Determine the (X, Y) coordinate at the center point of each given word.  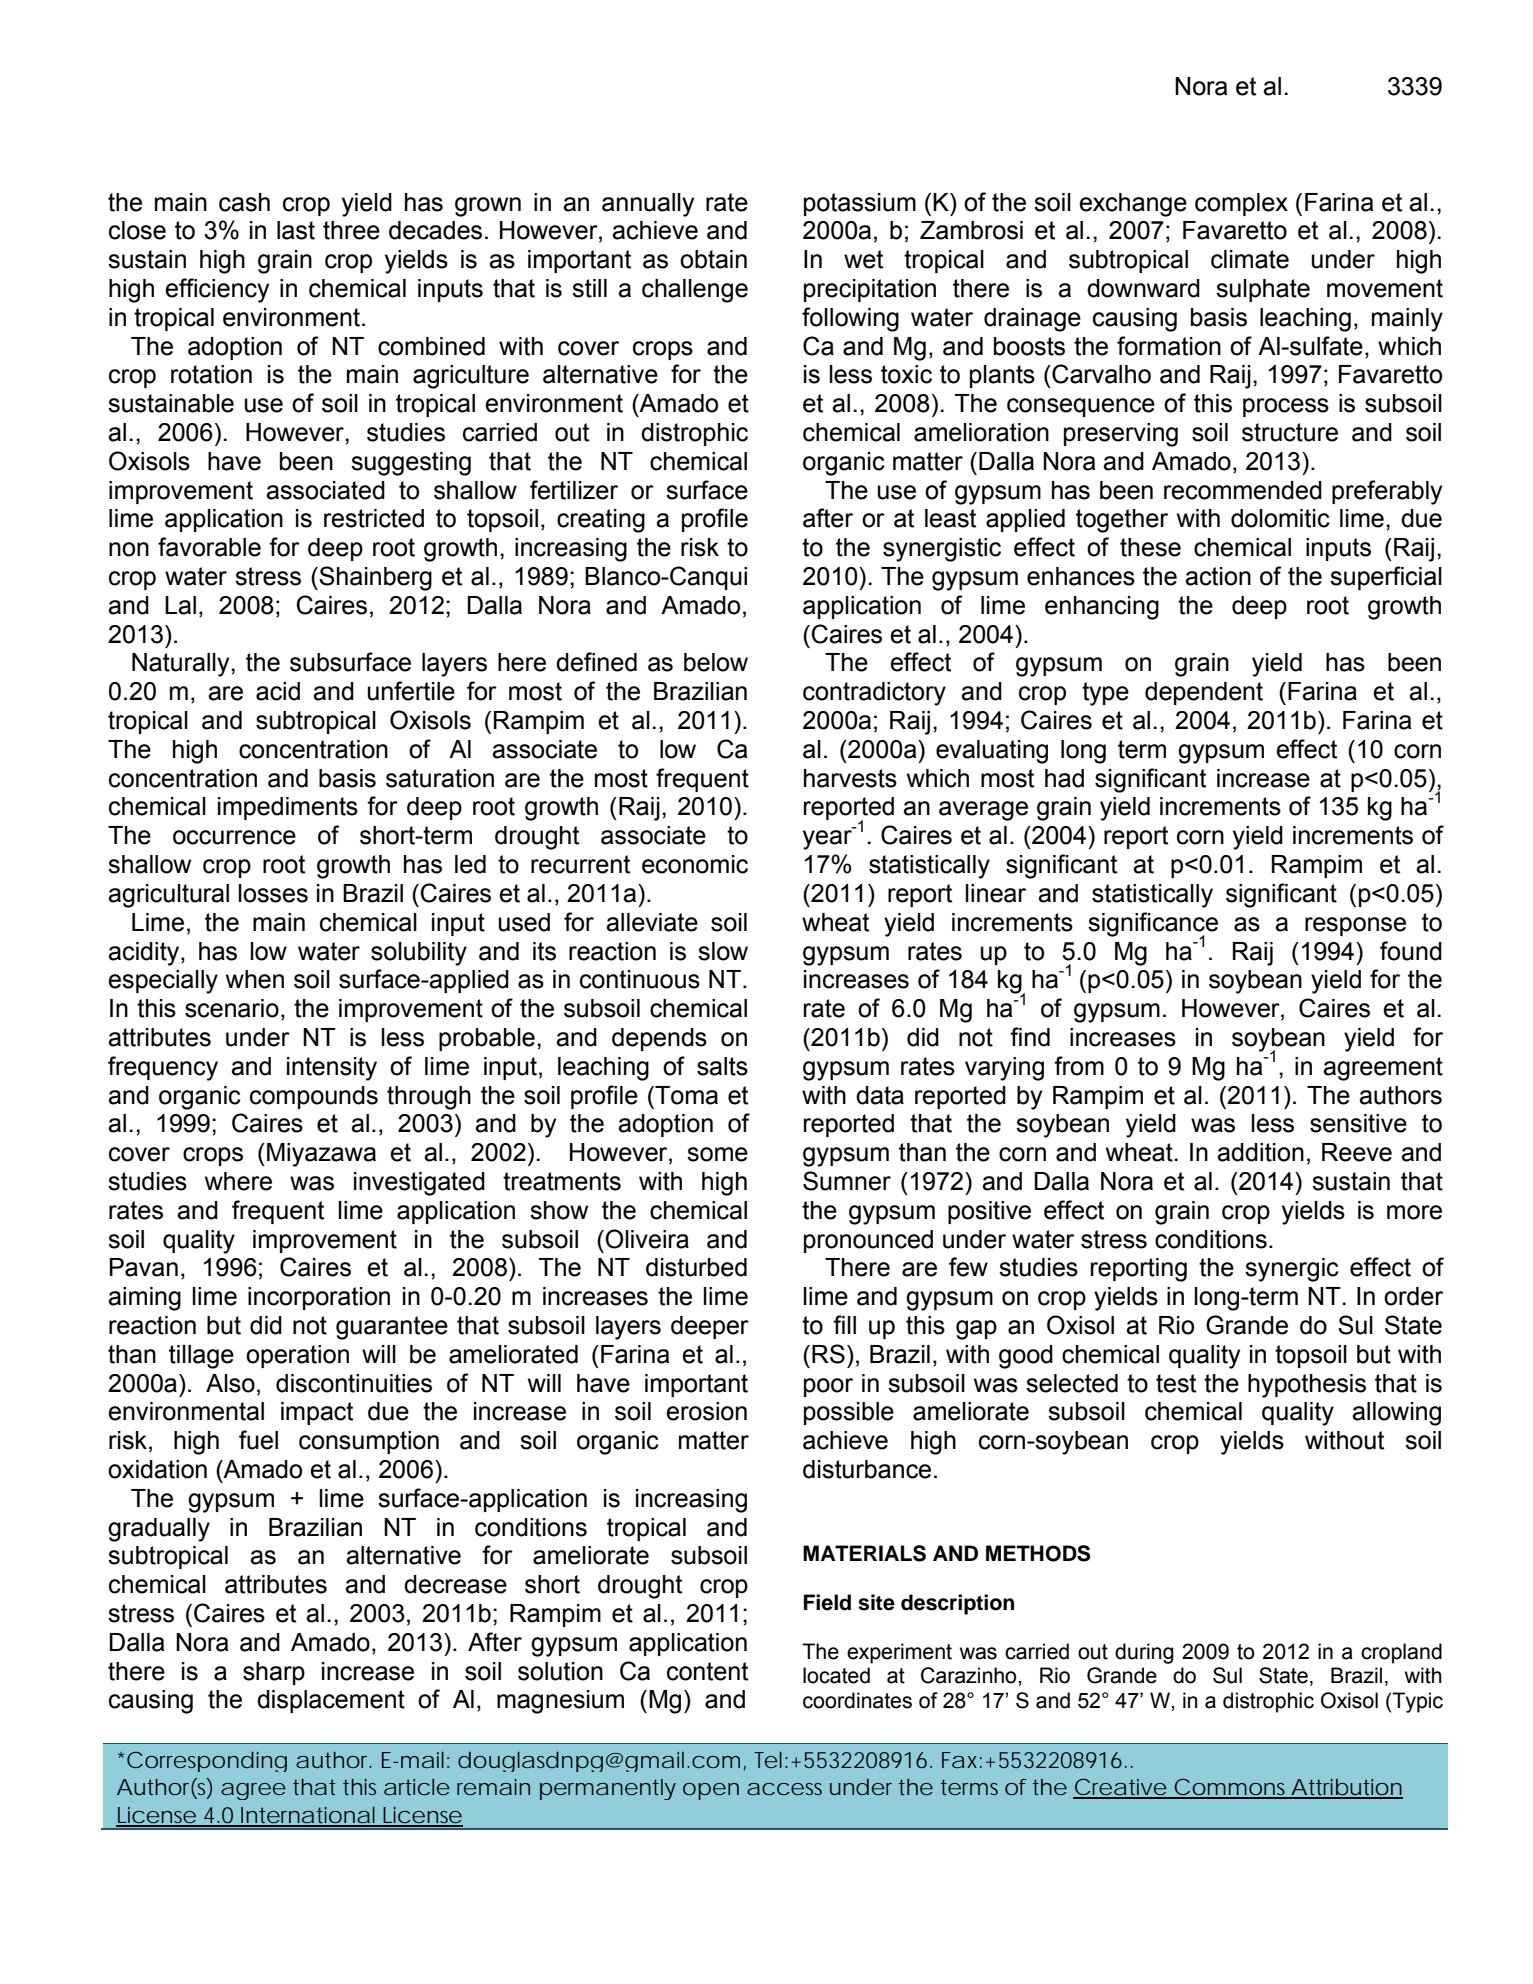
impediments (288, 808)
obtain (713, 259)
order (1413, 1296)
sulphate (1263, 290)
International (308, 1816)
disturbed (696, 1267)
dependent (1204, 693)
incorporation (319, 1298)
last (296, 230)
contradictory (874, 694)
